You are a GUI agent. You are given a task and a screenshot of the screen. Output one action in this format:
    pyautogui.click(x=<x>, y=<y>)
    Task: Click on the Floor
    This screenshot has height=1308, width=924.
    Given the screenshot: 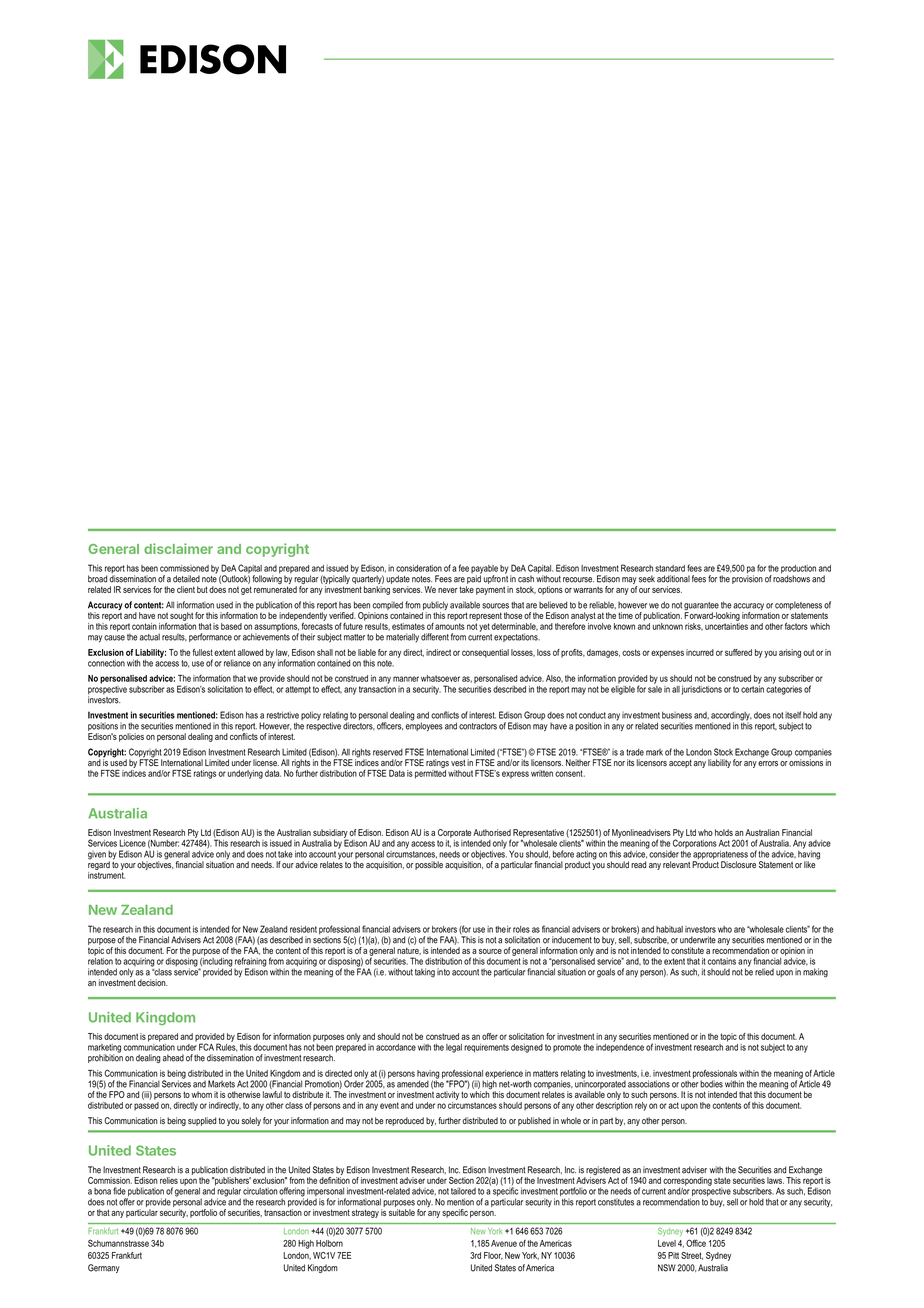 What is the action you would take?
    pyautogui.click(x=493, y=1256)
